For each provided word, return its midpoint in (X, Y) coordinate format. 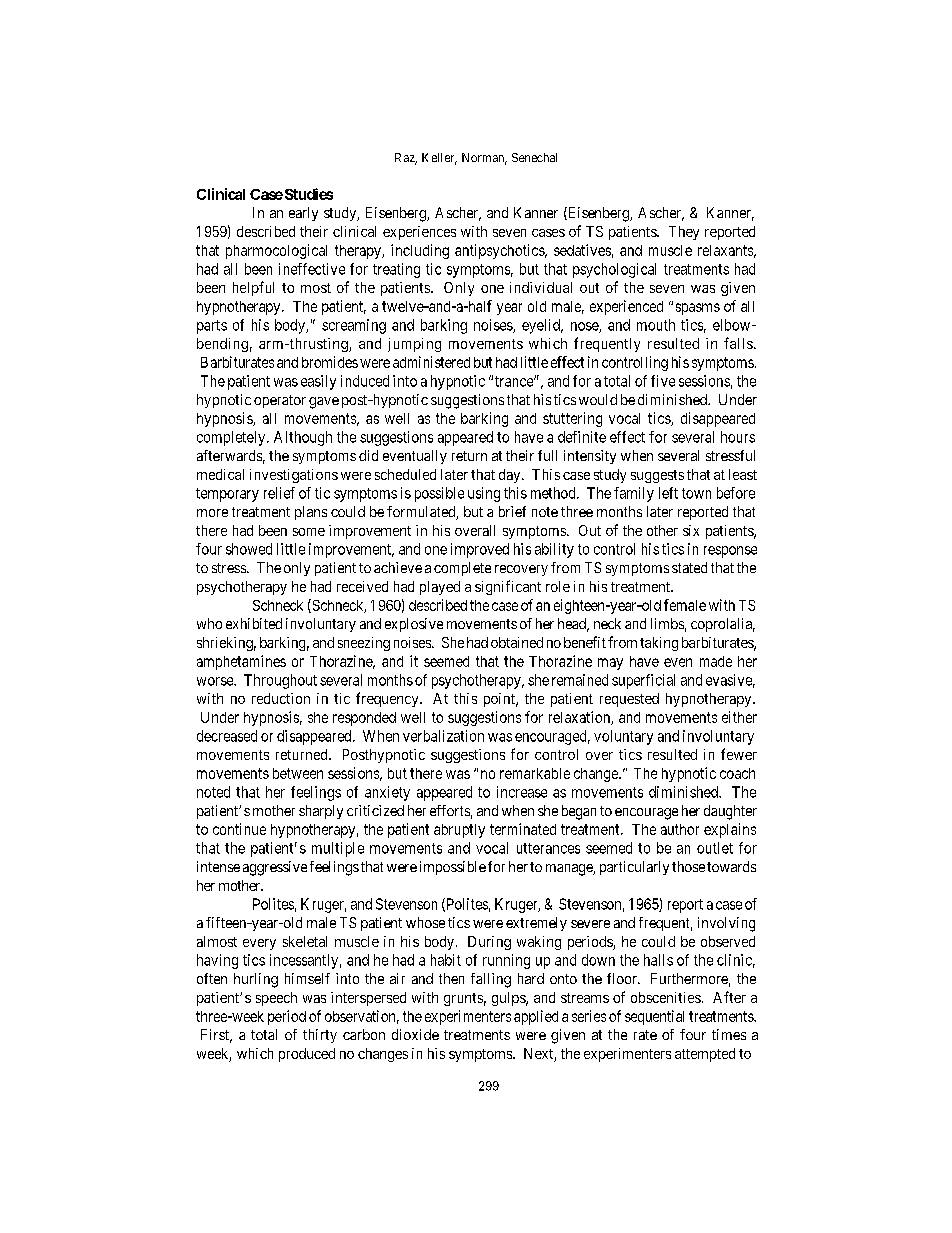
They (684, 233)
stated (689, 567)
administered (431, 362)
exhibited (254, 623)
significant (508, 587)
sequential (654, 1017)
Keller (439, 159)
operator (280, 401)
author (680, 829)
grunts (463, 999)
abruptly (459, 831)
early (303, 214)
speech (276, 999)
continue (239, 829)
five (663, 381)
